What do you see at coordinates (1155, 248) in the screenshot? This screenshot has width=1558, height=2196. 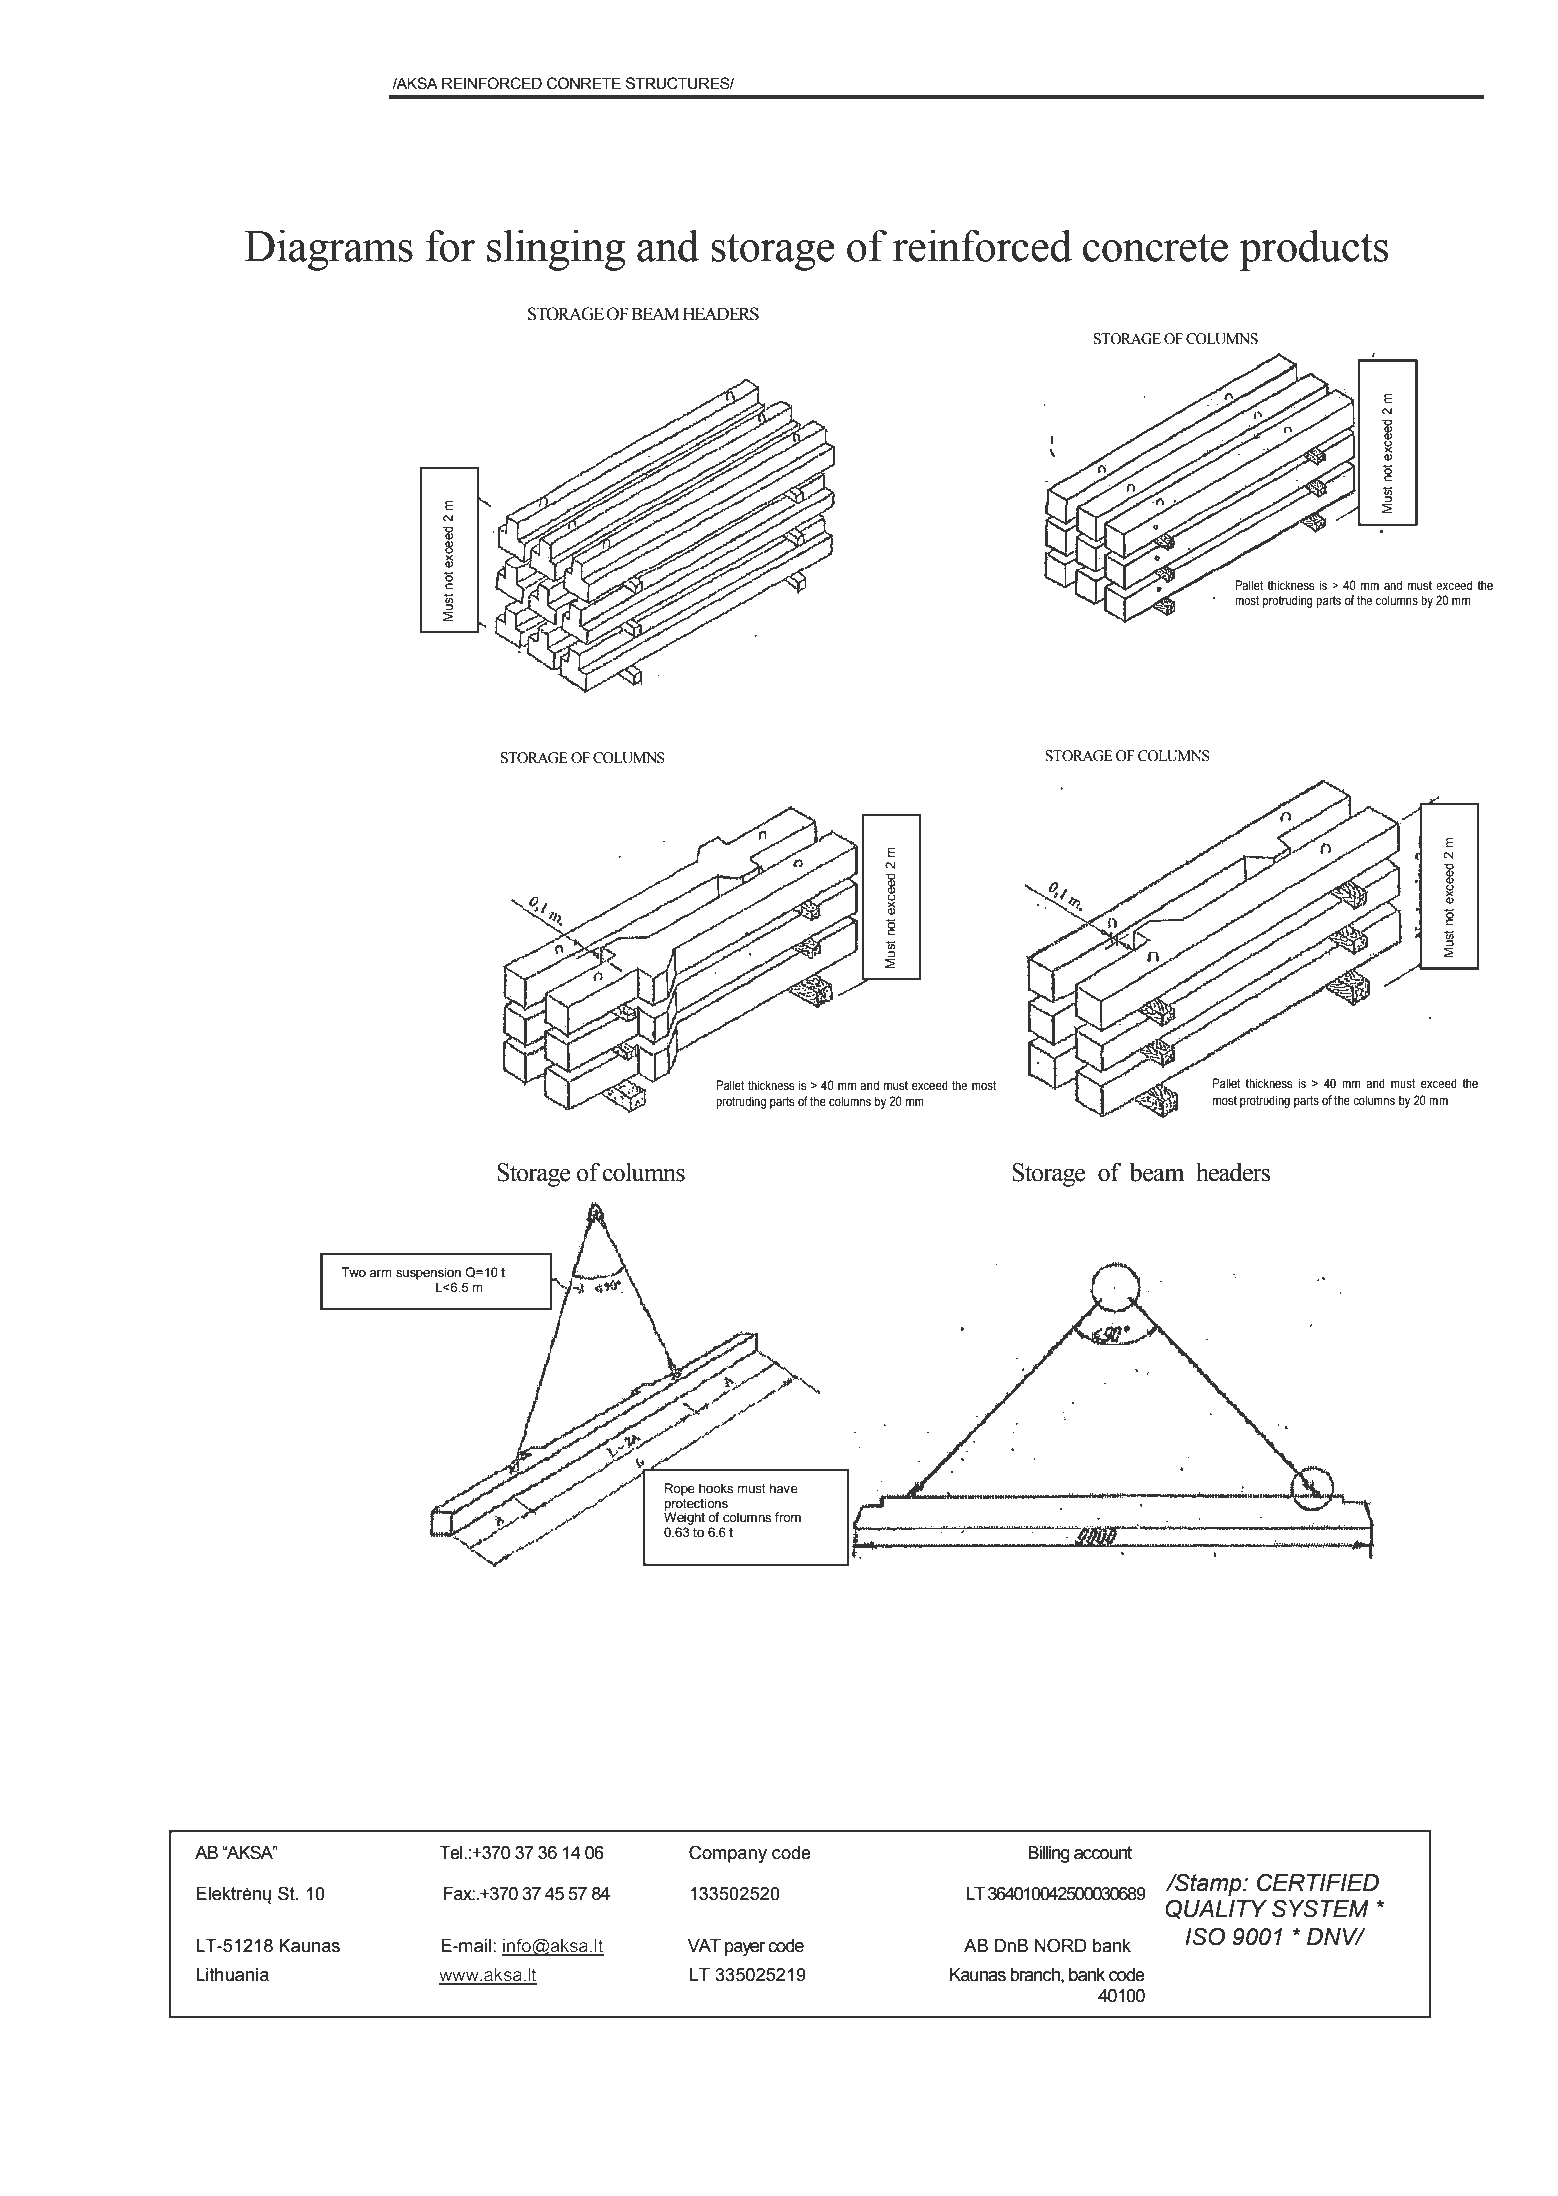 I see `concrete` at bounding box center [1155, 248].
